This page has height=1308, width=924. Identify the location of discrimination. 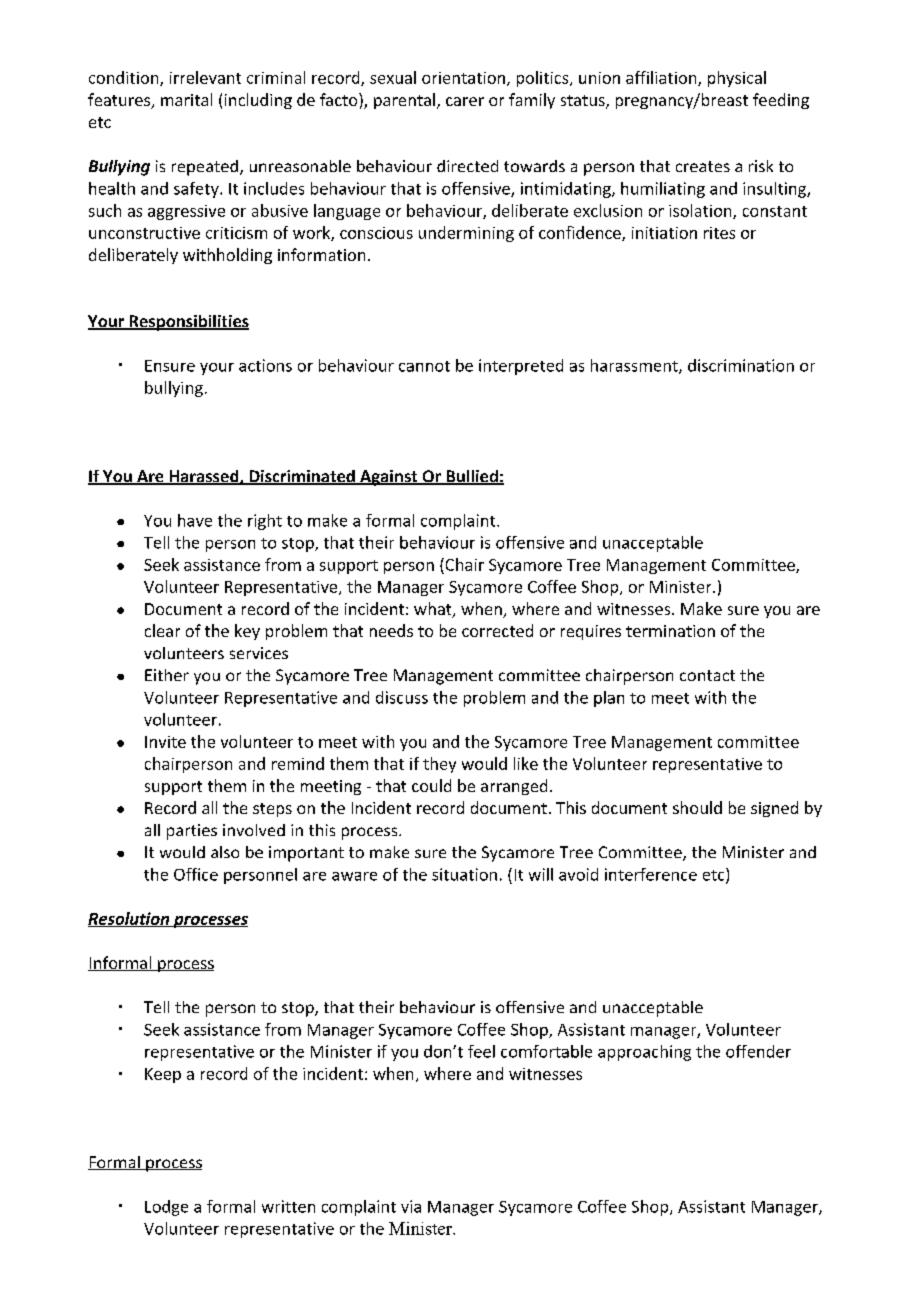
(741, 365).
